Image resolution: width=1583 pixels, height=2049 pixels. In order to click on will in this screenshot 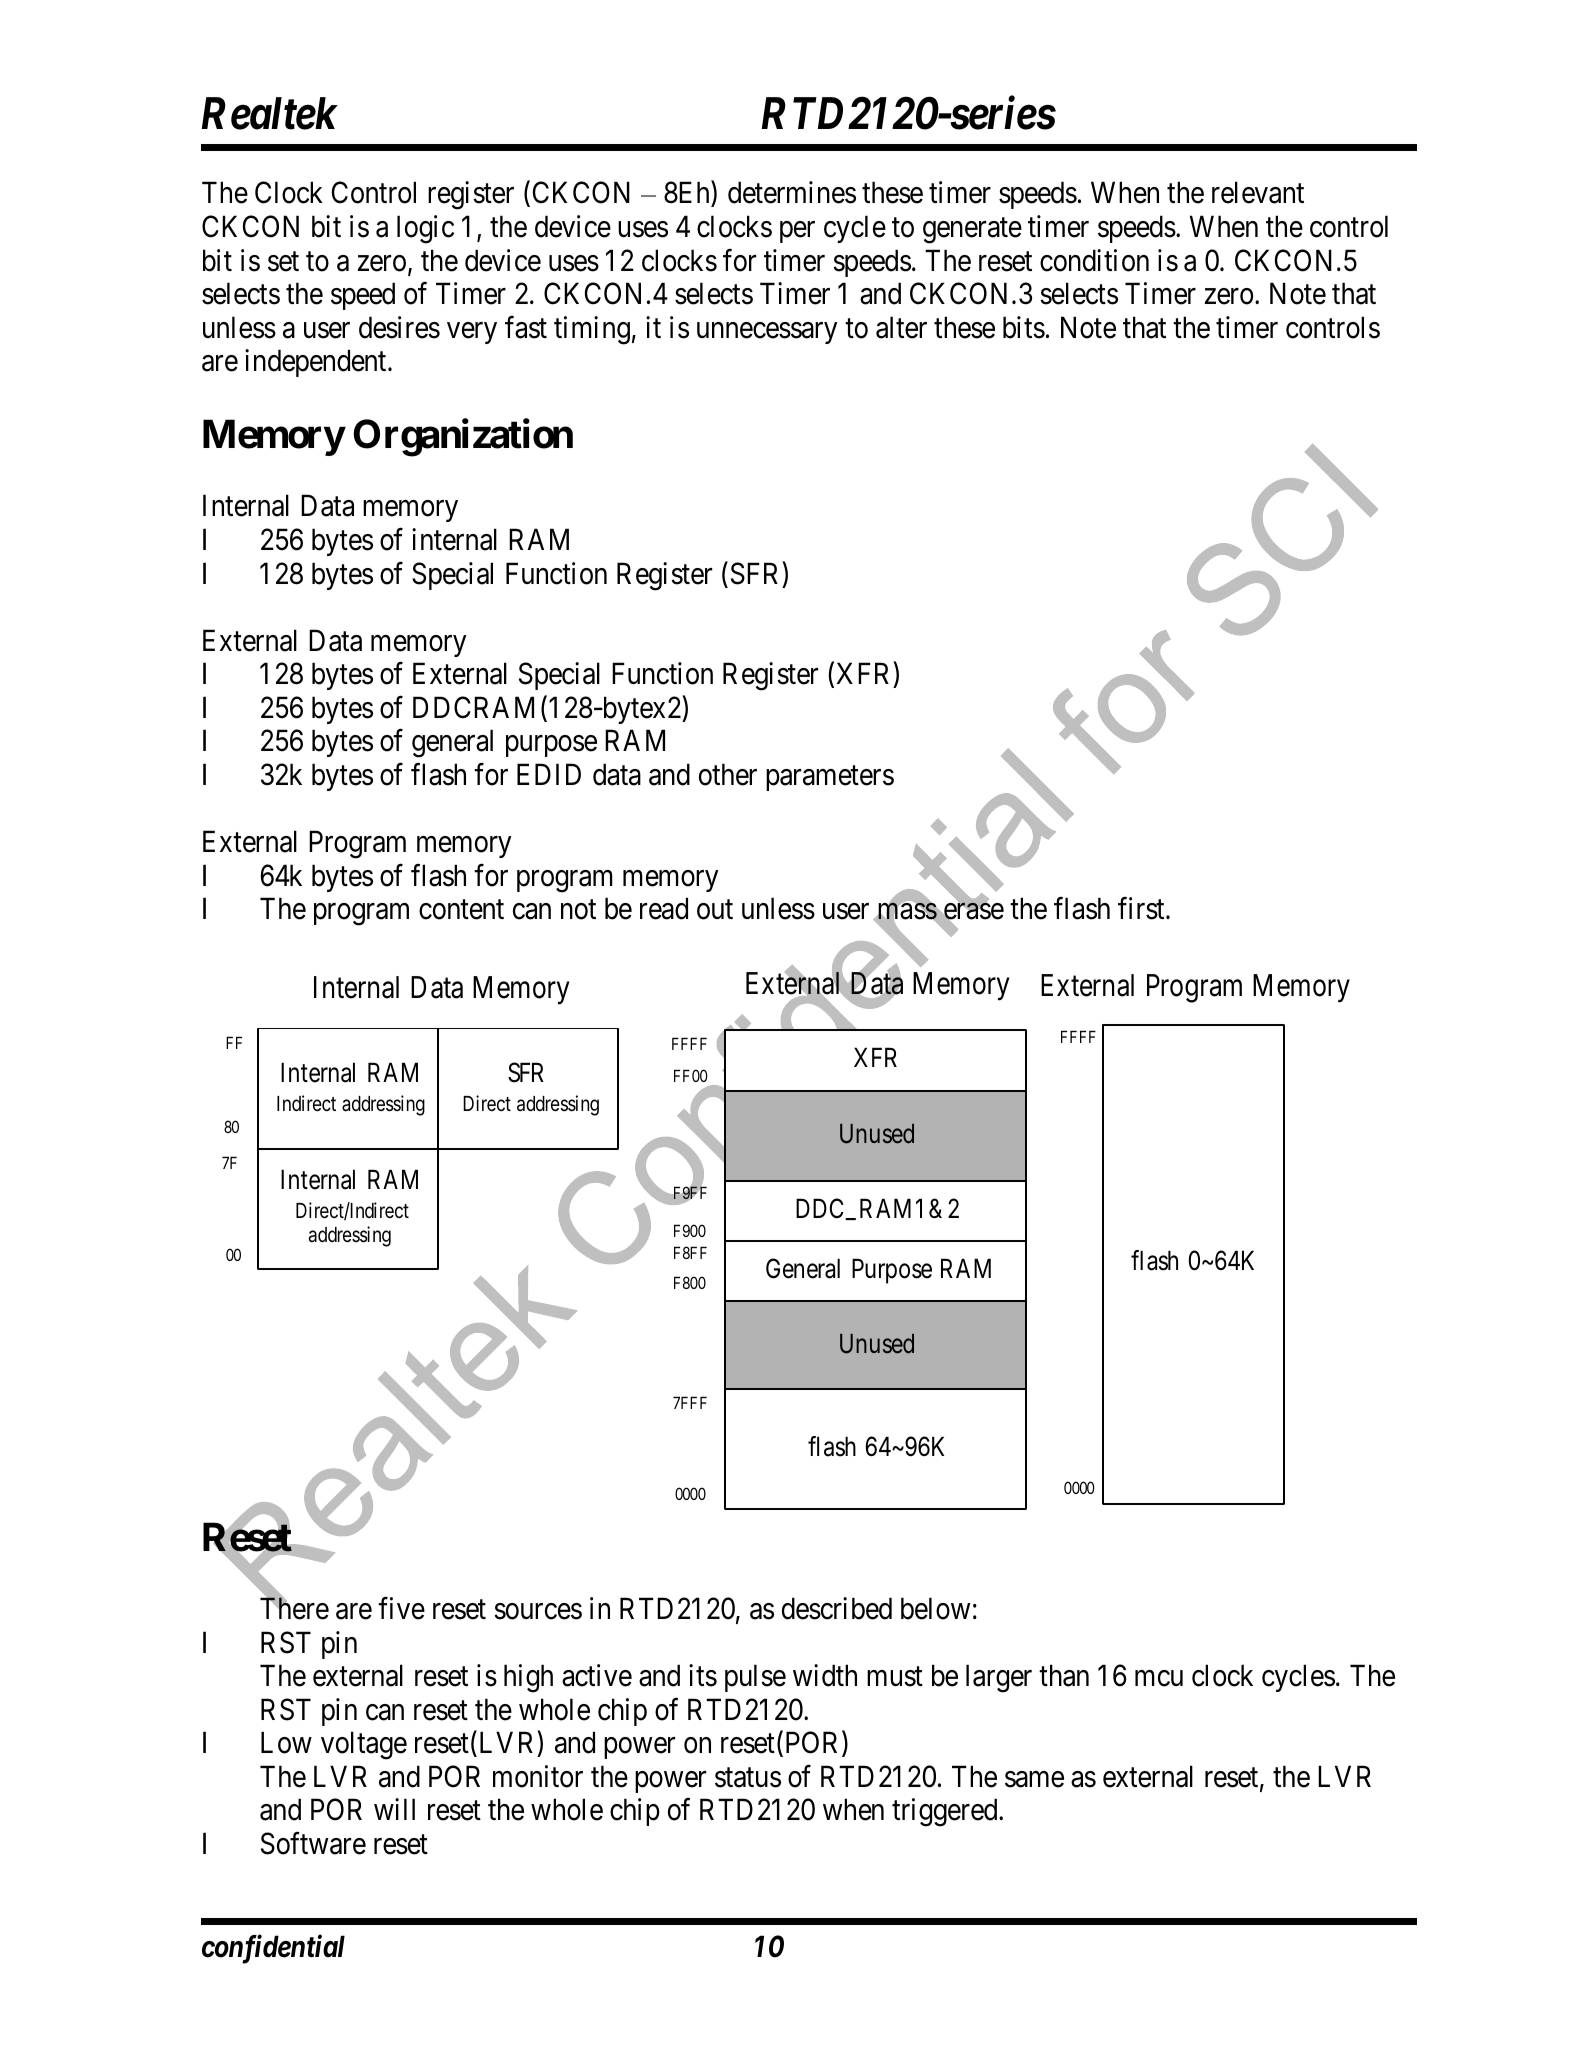, I will do `click(394, 1809)`.
